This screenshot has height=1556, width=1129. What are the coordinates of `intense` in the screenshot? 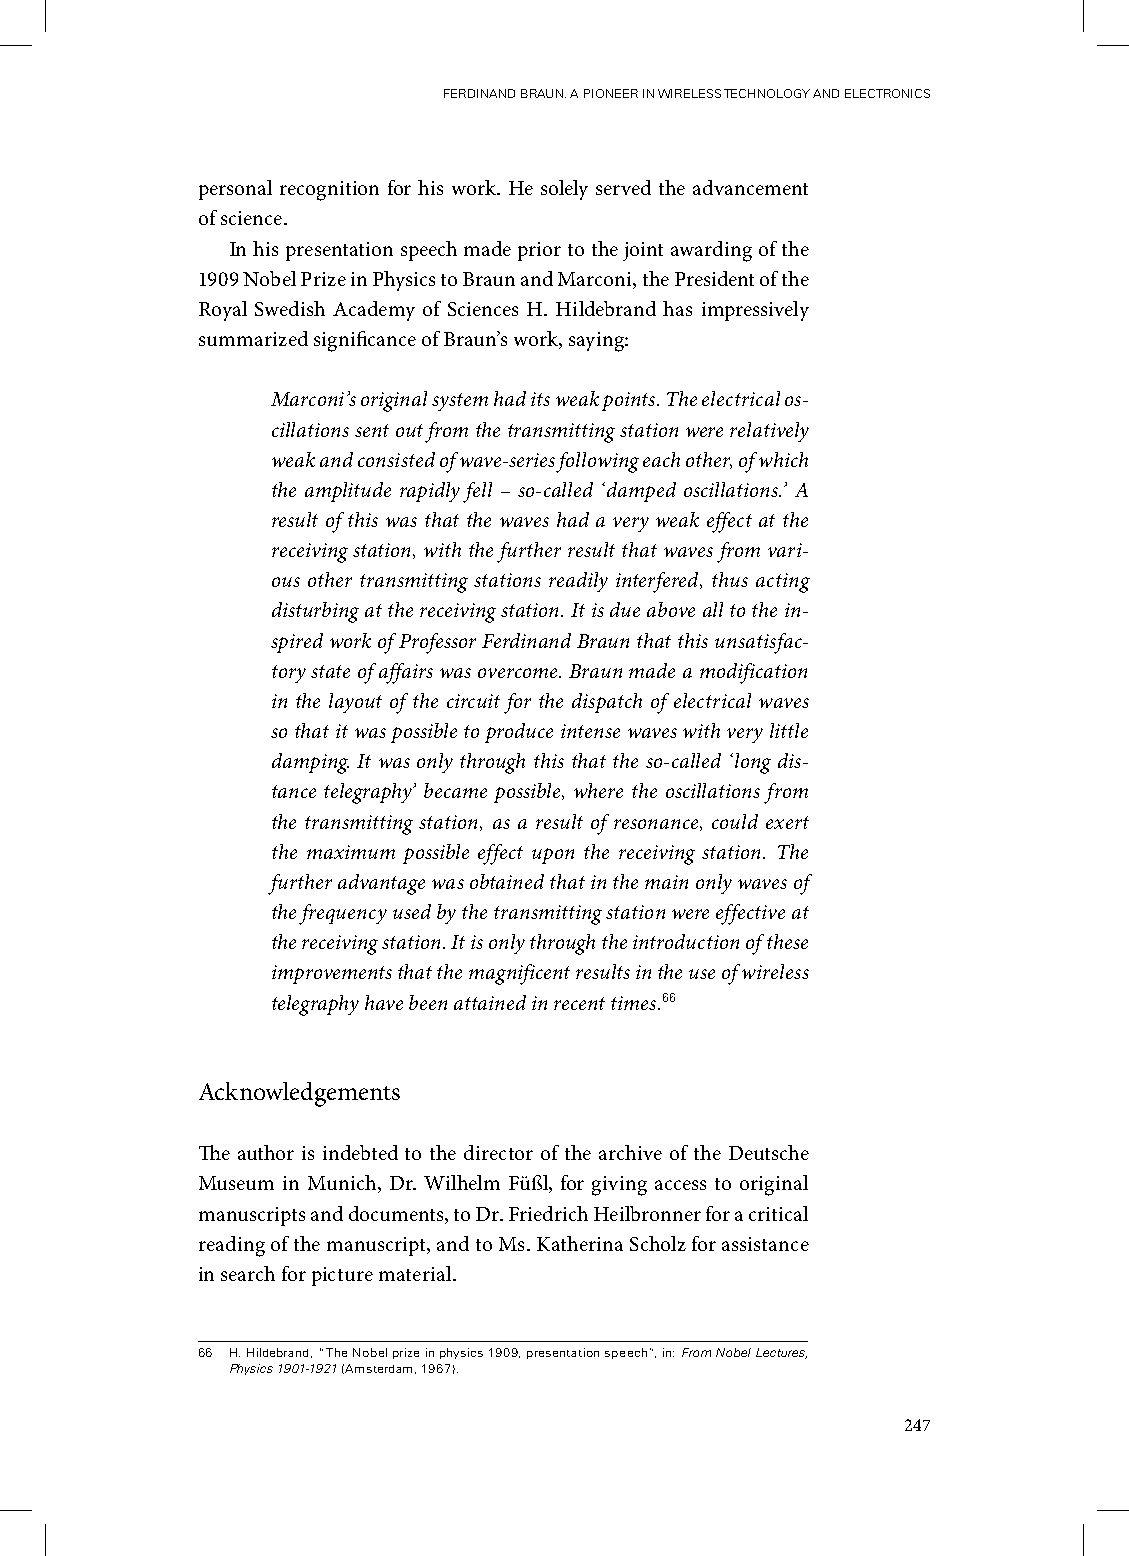 It's located at (590, 731).
